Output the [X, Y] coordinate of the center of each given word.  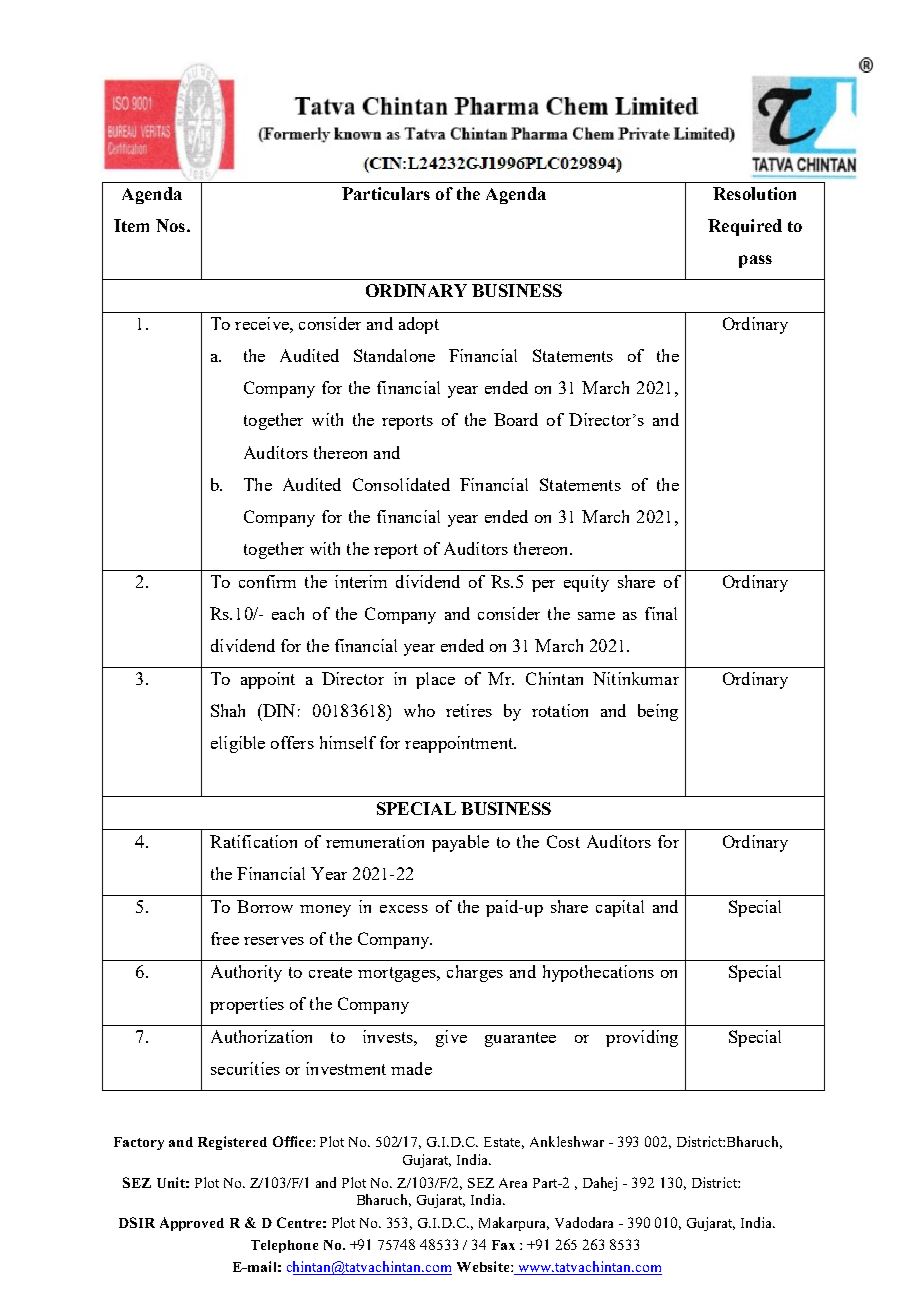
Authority [246, 973]
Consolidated [401, 484]
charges [475, 973]
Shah [228, 710]
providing [642, 1038]
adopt [419, 325]
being [658, 712]
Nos [170, 225]
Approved [192, 1224]
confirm [267, 581]
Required [745, 227]
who [419, 710]
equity [586, 583]
